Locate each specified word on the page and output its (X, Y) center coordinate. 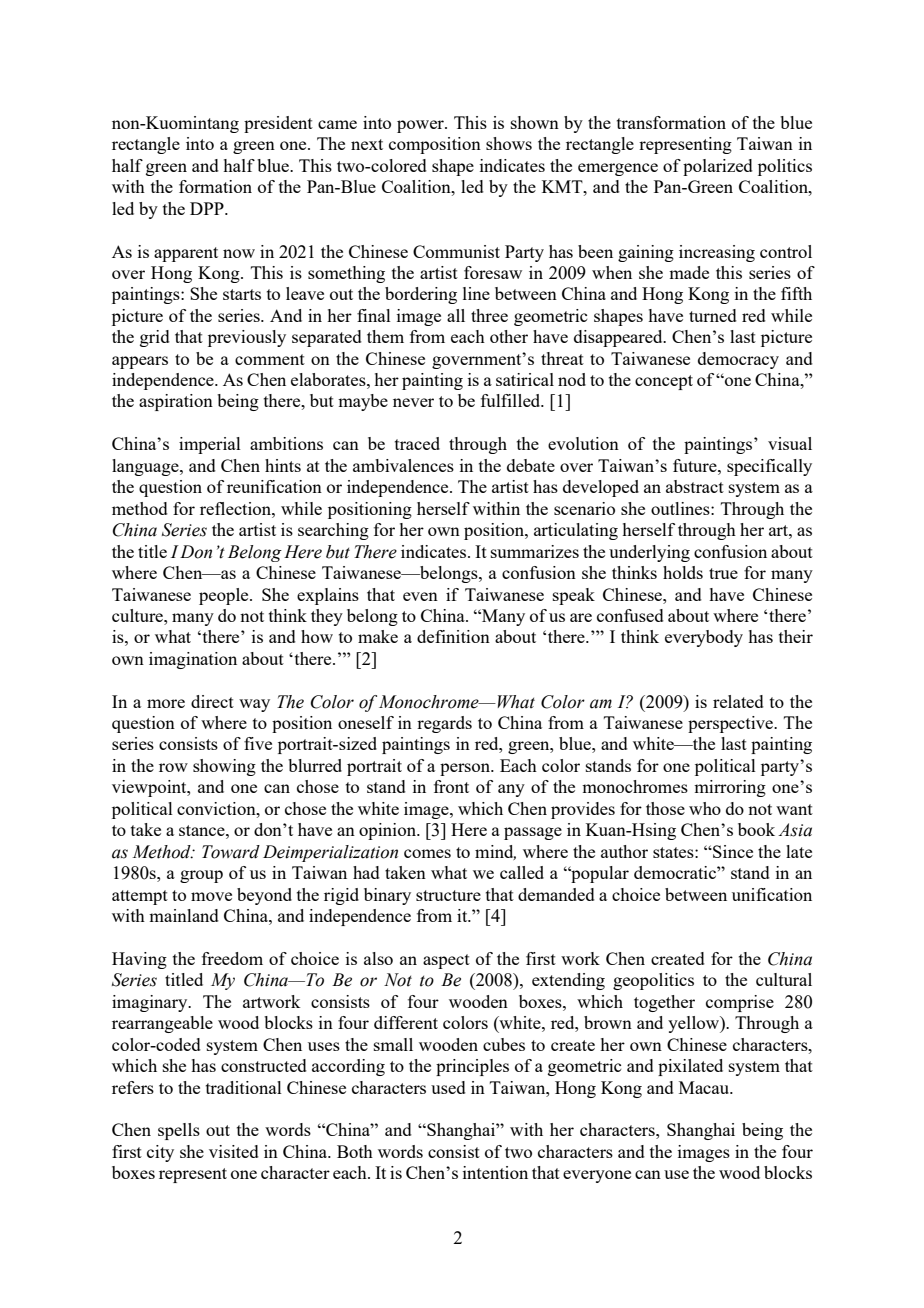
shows (509, 143)
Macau (705, 1087)
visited (234, 1151)
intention (495, 1172)
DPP (208, 208)
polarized (718, 167)
